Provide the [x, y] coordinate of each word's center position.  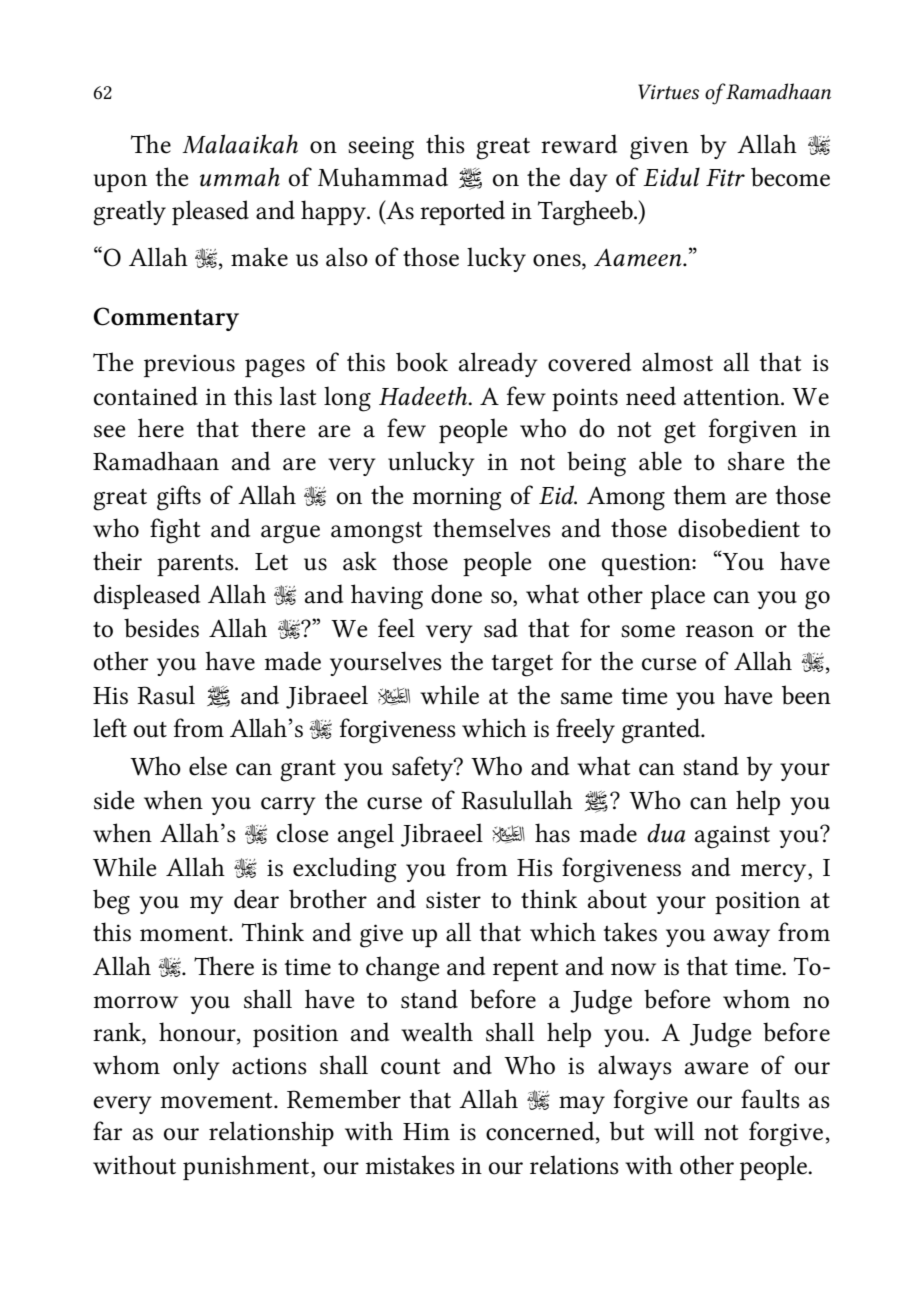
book [422, 362]
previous [189, 365]
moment [185, 934]
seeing [381, 148]
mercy [775, 873]
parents [196, 565]
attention [733, 397]
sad [501, 628]
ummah [240, 177]
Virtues [668, 92]
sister [453, 900]
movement [218, 1101]
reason [720, 631]
